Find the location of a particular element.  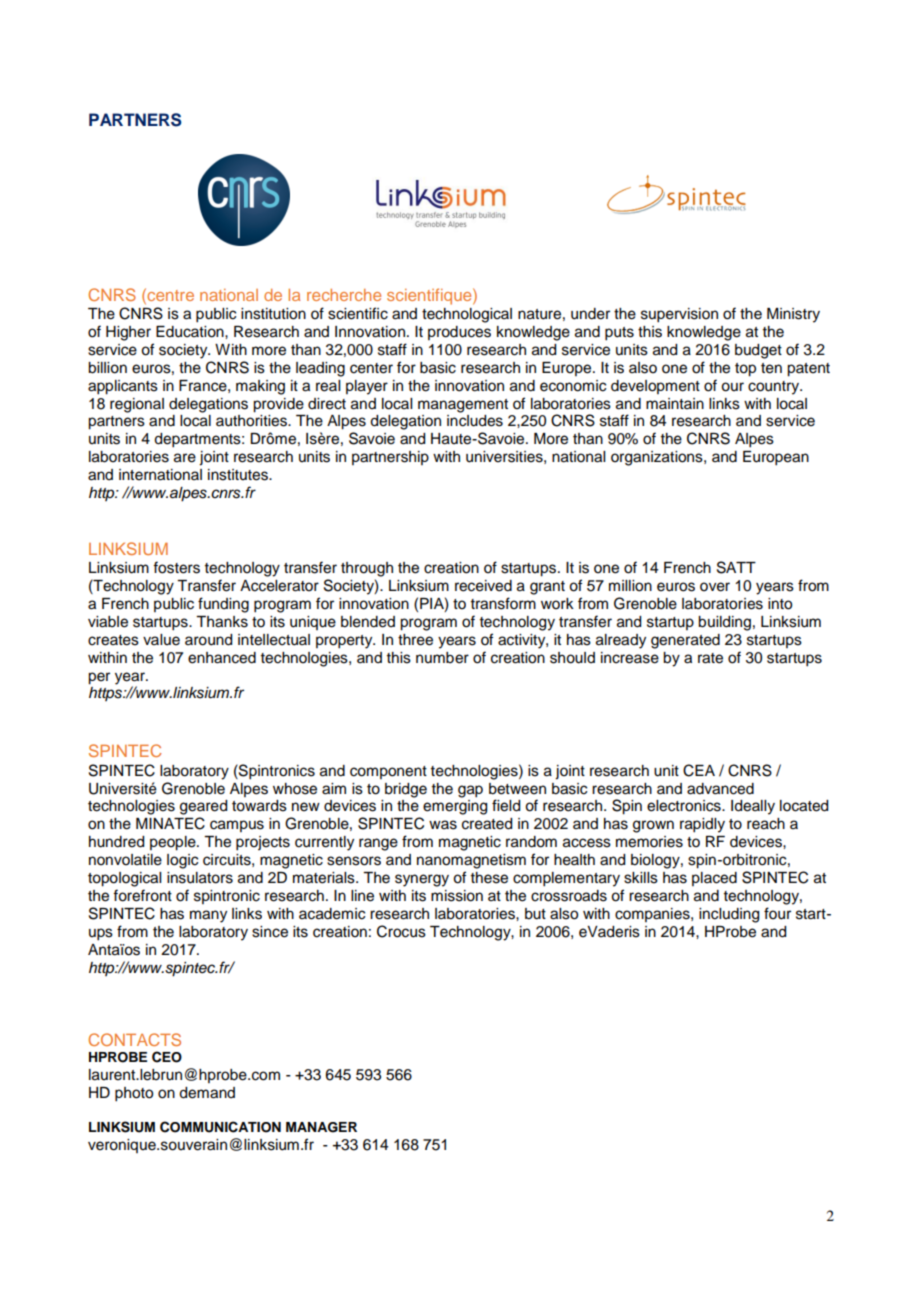

around is located at coordinates (208, 640).
